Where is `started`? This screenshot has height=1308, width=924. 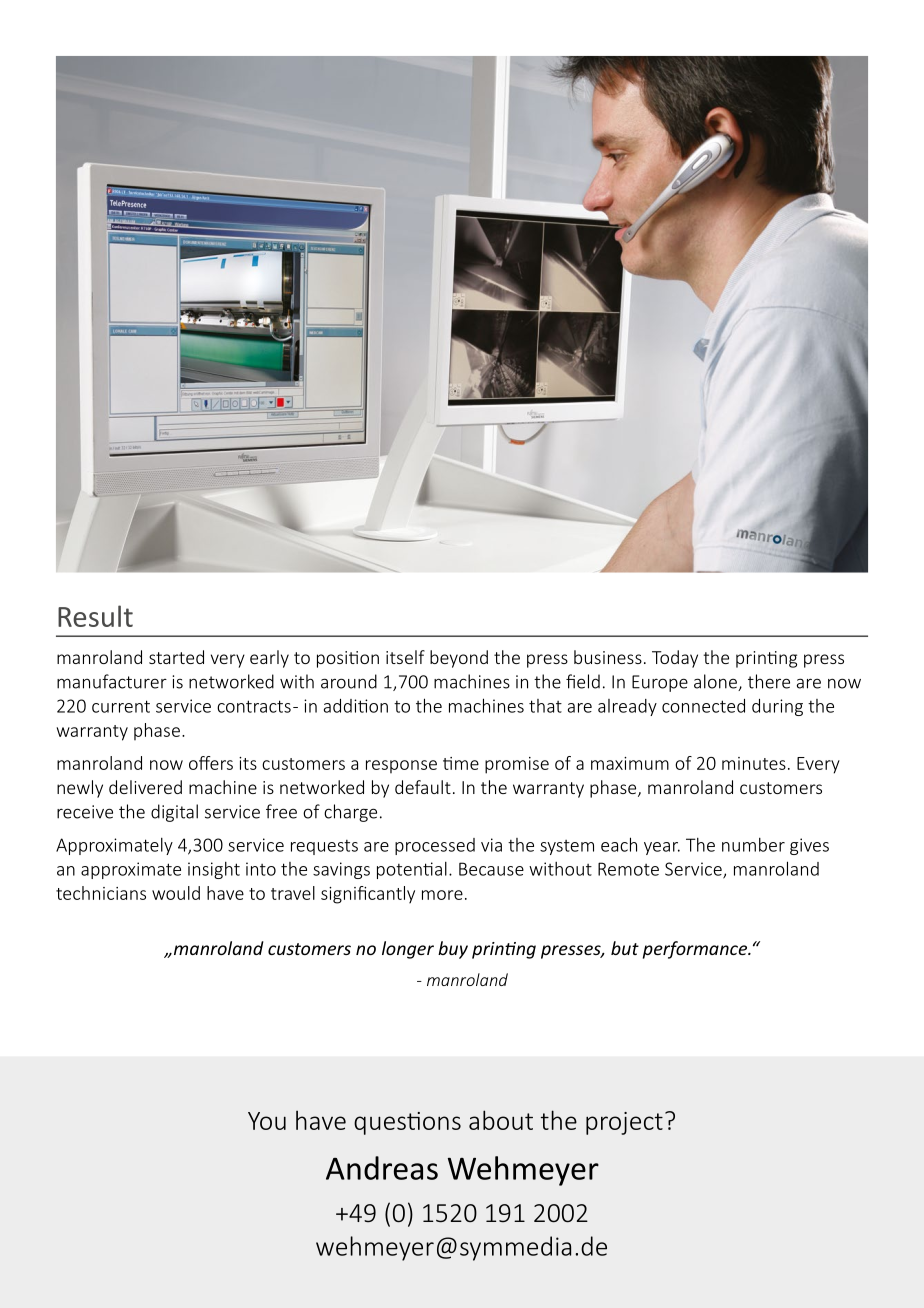
started is located at coordinates (176, 657).
